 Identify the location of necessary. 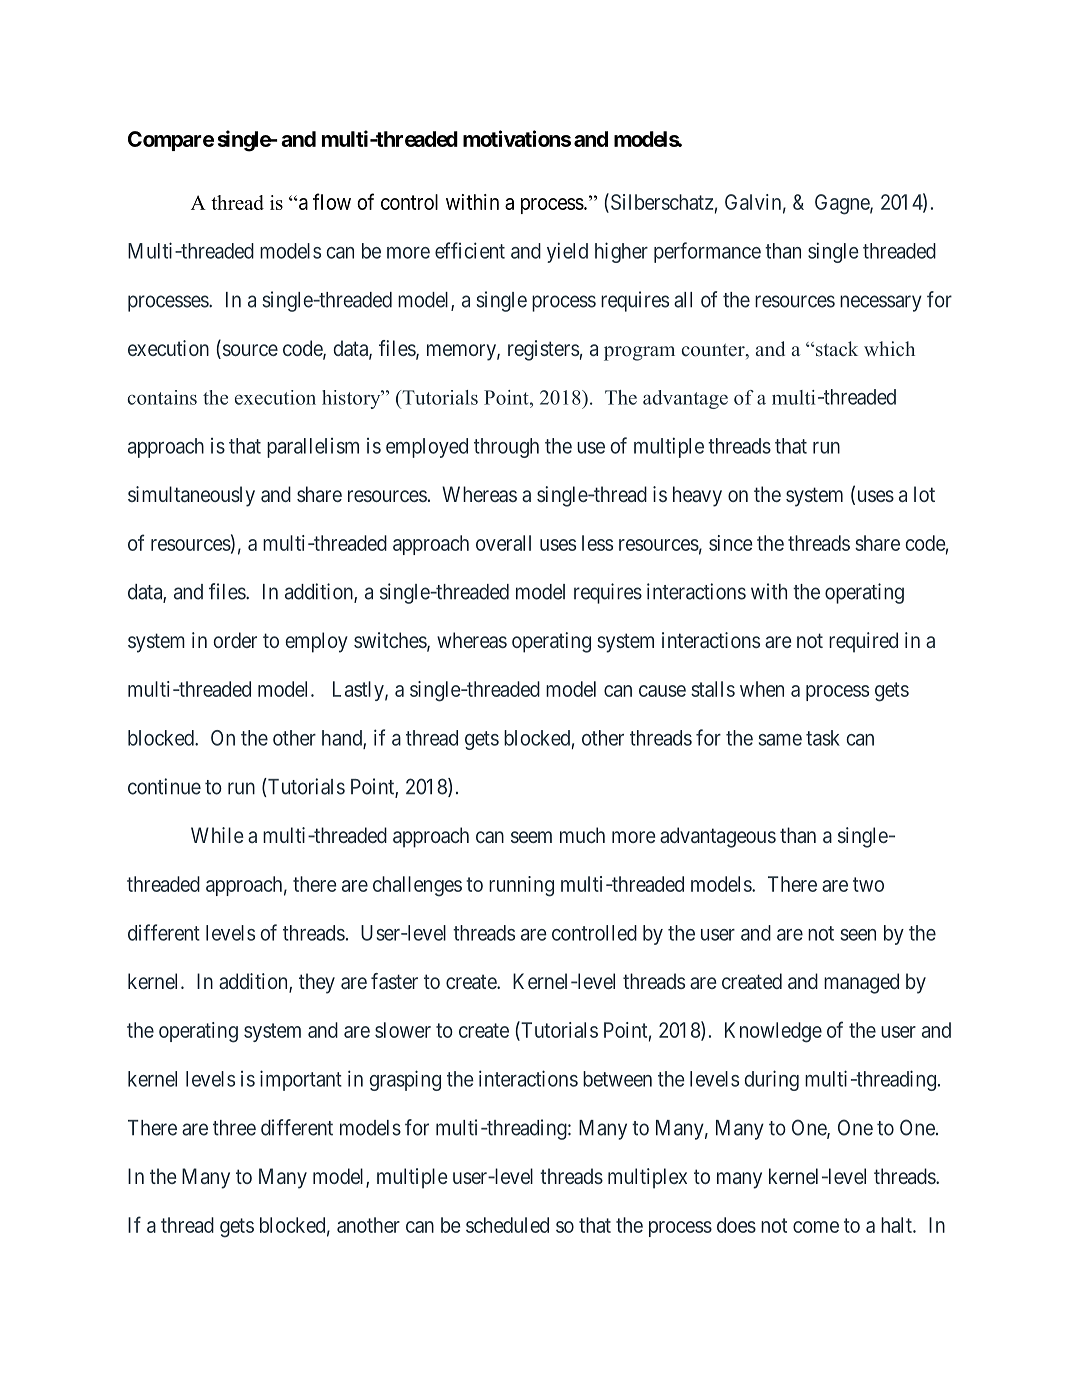
(881, 303).
